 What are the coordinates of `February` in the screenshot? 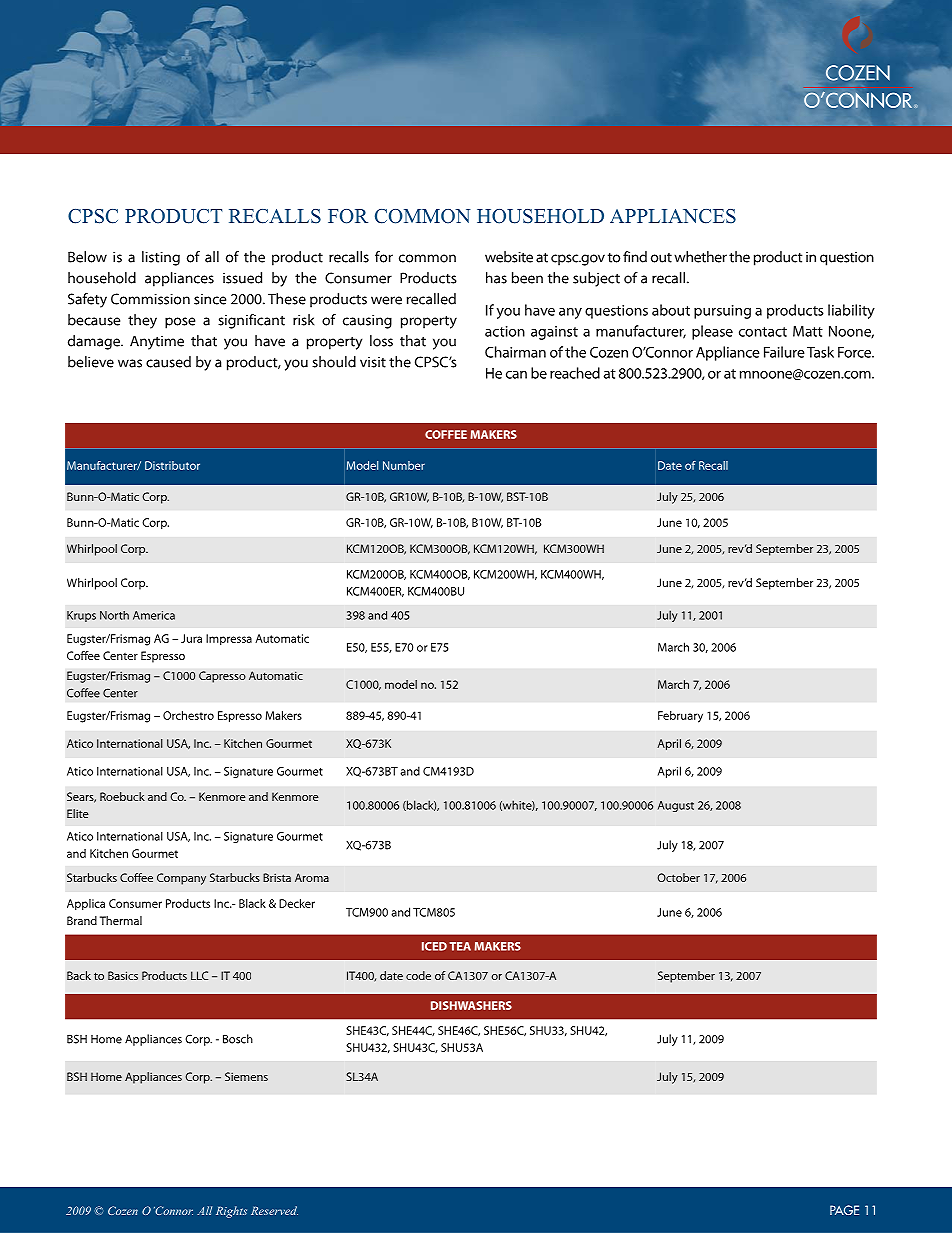 It's located at (680, 717).
